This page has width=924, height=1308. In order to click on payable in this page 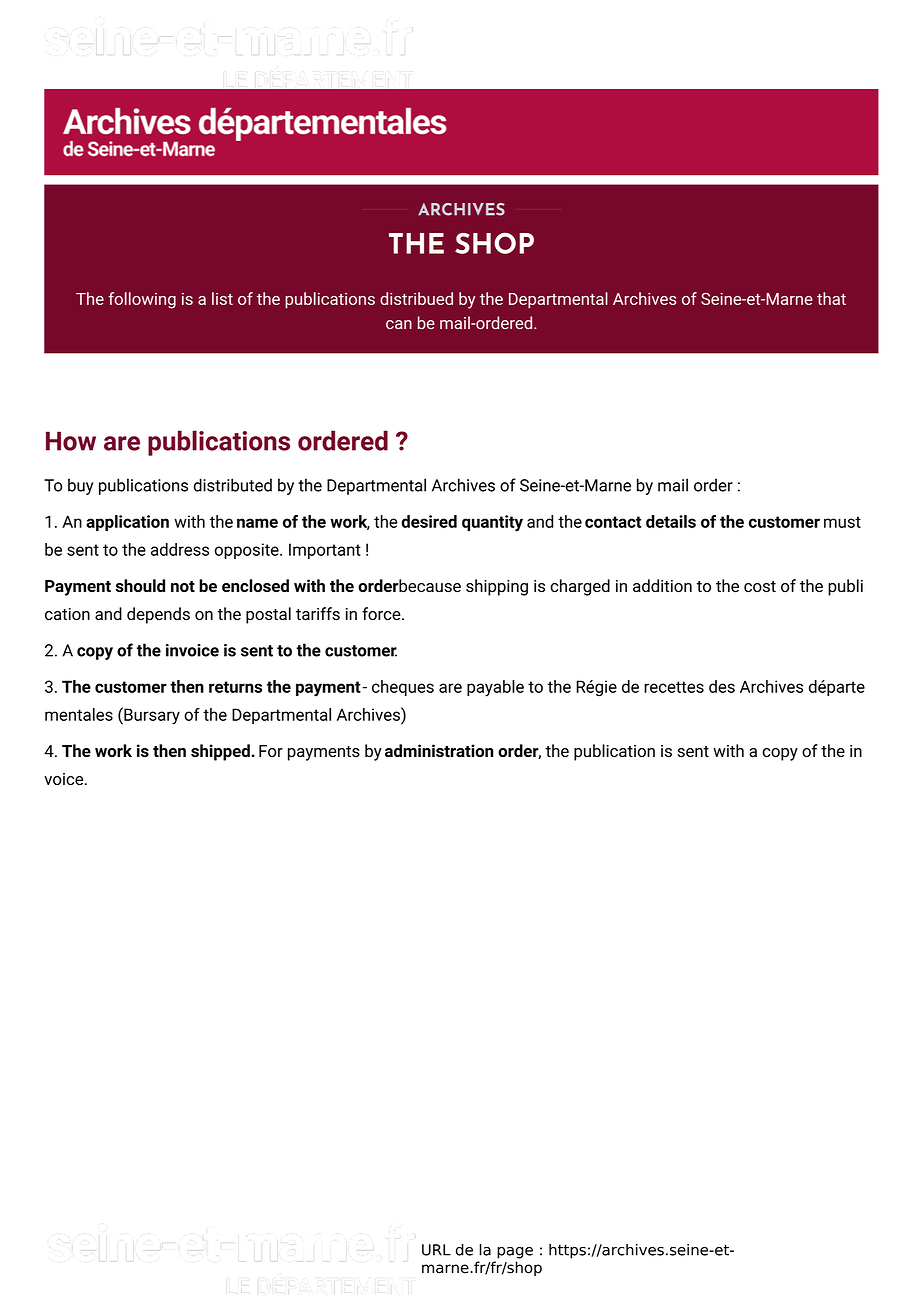, I will do `click(495, 688)`.
